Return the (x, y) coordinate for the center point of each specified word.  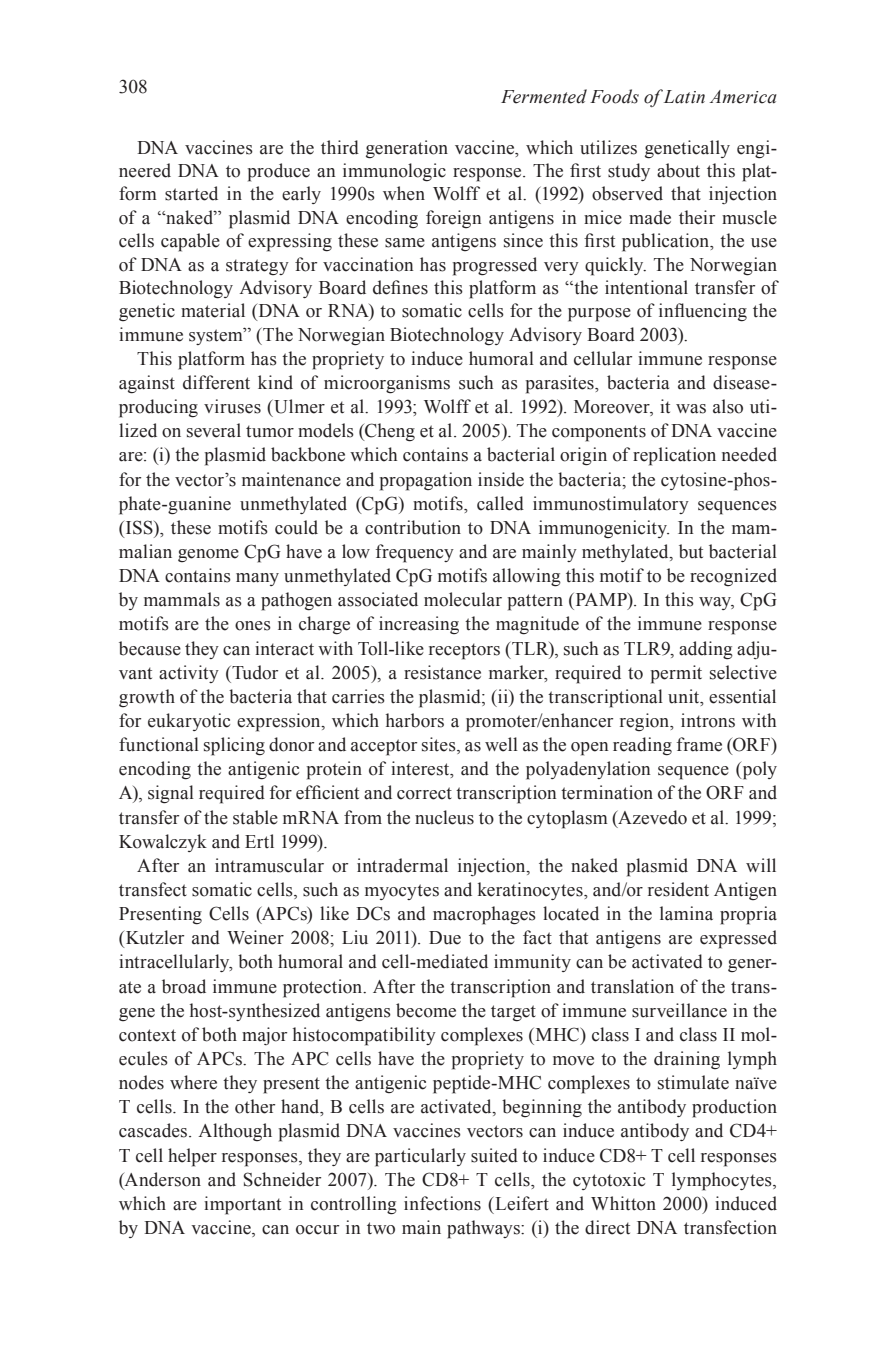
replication (674, 456)
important (242, 1205)
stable (255, 817)
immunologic (394, 172)
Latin (684, 97)
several (214, 430)
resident (678, 889)
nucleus (444, 817)
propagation (426, 481)
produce (279, 172)
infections (442, 1203)
